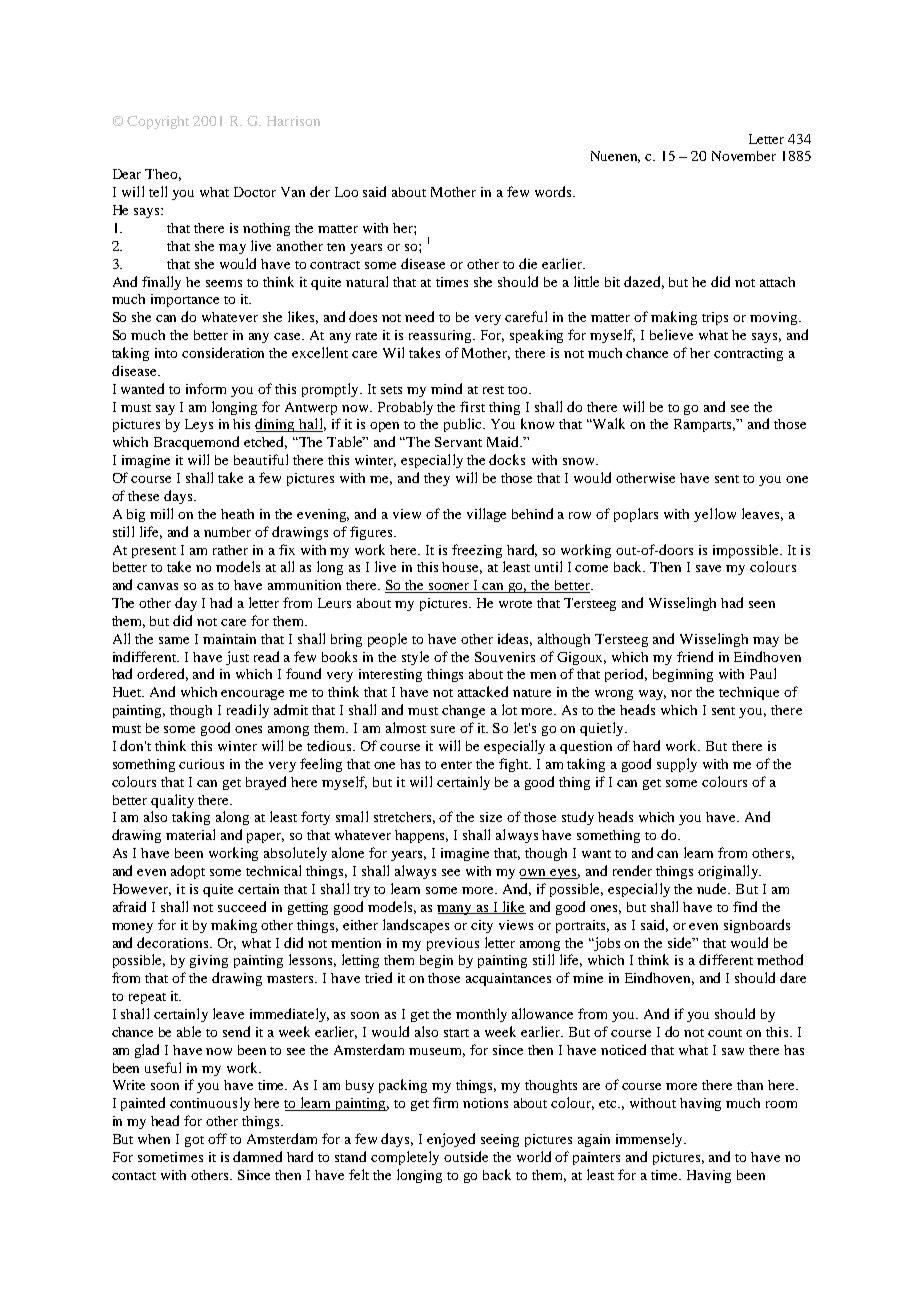 The image size is (924, 1308). What do you see at coordinates (456, 910) in the screenshot?
I see `many` at bounding box center [456, 910].
